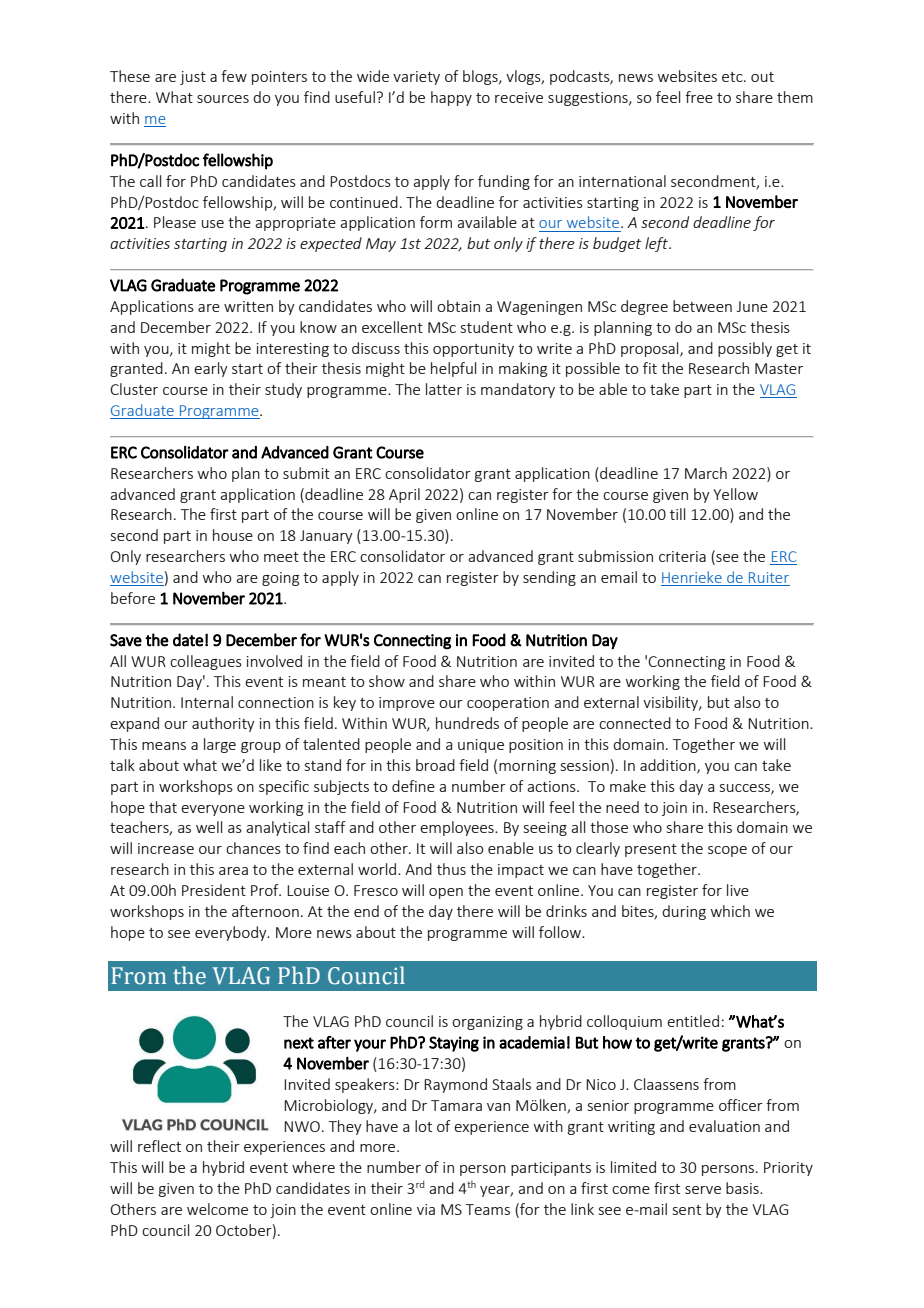 This screenshot has width=924, height=1308. What do you see at coordinates (223, 99) in the screenshot?
I see `sources` at bounding box center [223, 99].
